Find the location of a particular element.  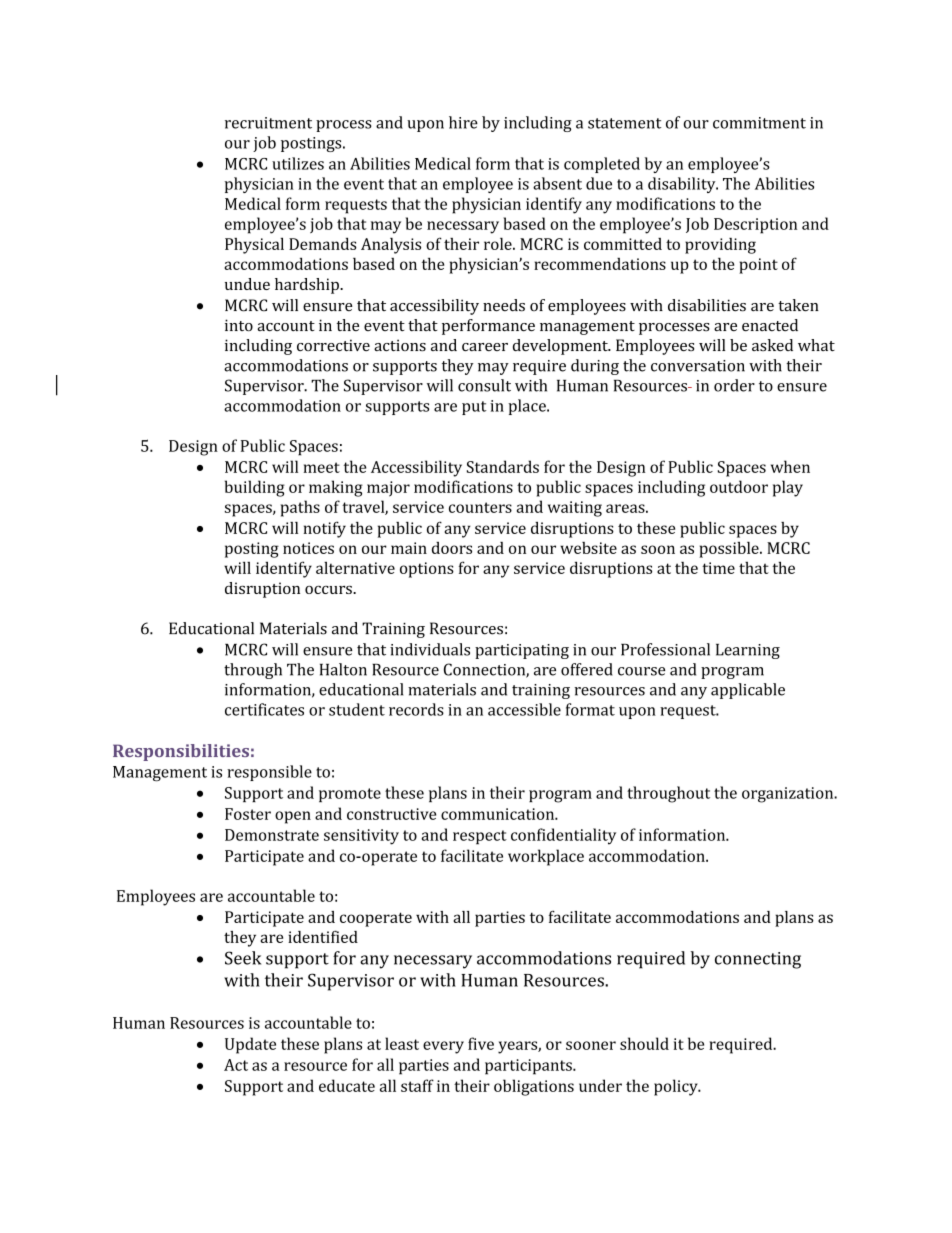

Demonstrate is located at coordinates (272, 835).
